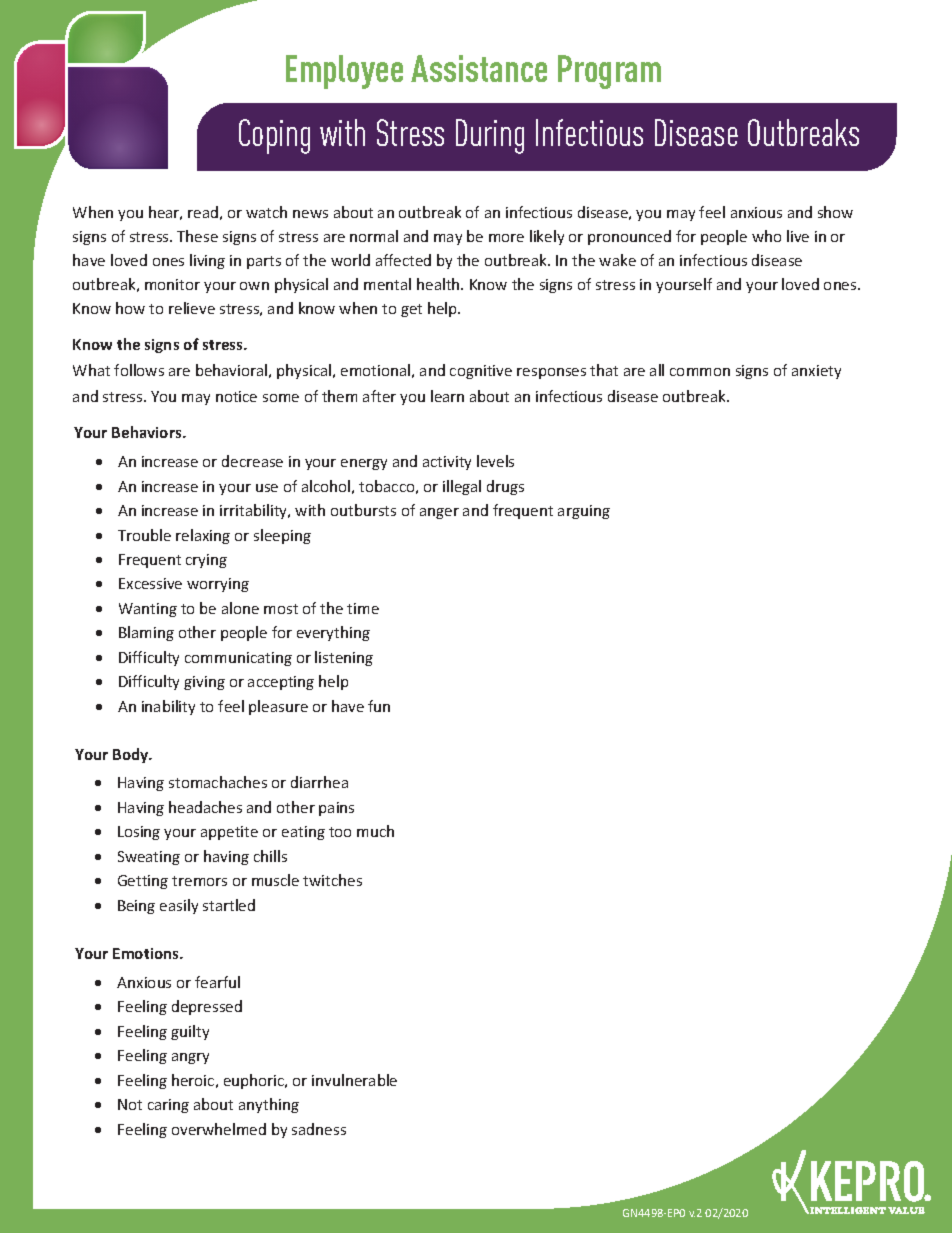 The image size is (952, 1233). I want to click on follows, so click(139, 370).
